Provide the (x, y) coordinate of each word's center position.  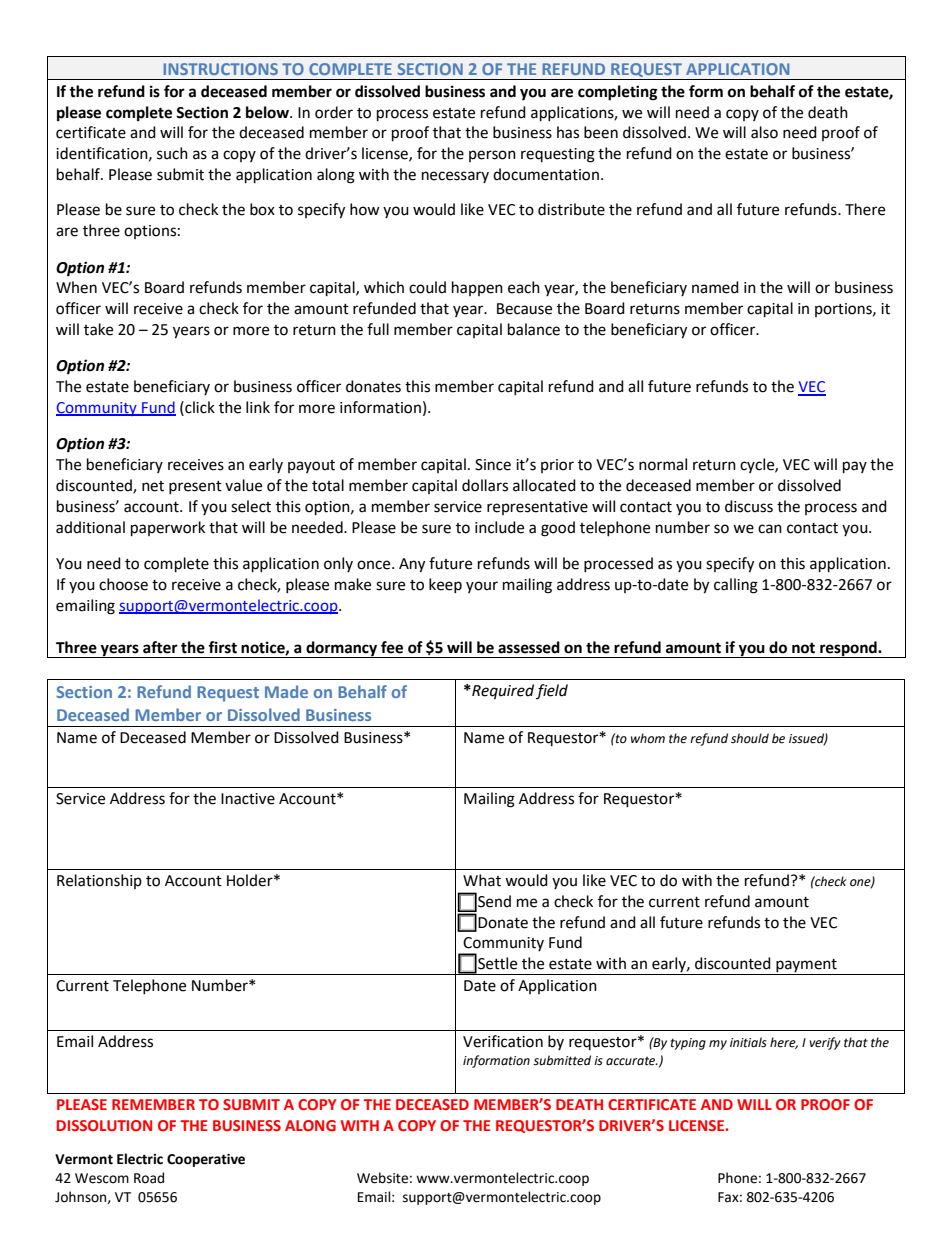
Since (493, 465)
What (482, 880)
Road (149, 1178)
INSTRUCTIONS (221, 69)
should (750, 738)
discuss (749, 506)
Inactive (248, 799)
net (153, 486)
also (764, 132)
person (492, 156)
